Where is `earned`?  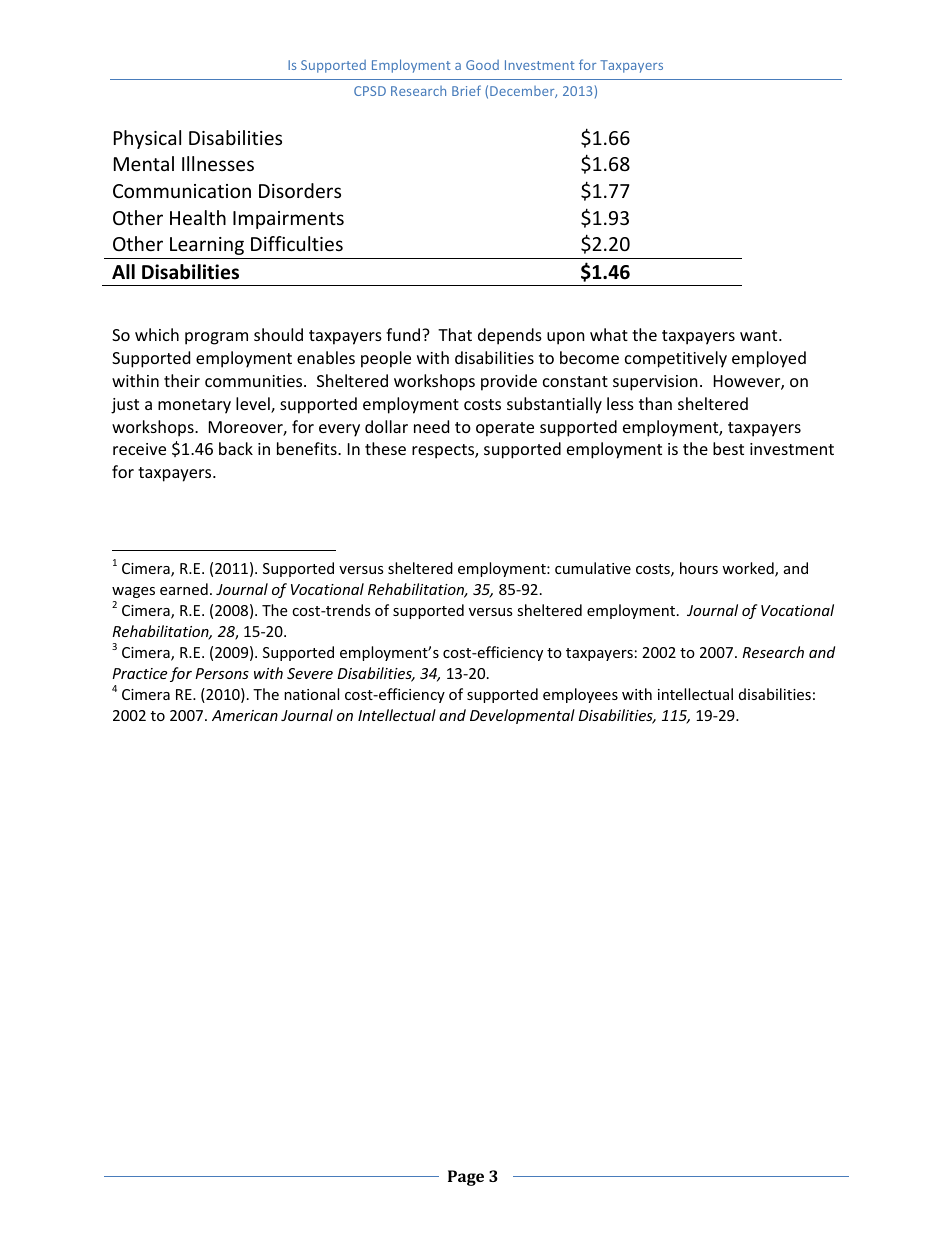
earned is located at coordinates (184, 589).
